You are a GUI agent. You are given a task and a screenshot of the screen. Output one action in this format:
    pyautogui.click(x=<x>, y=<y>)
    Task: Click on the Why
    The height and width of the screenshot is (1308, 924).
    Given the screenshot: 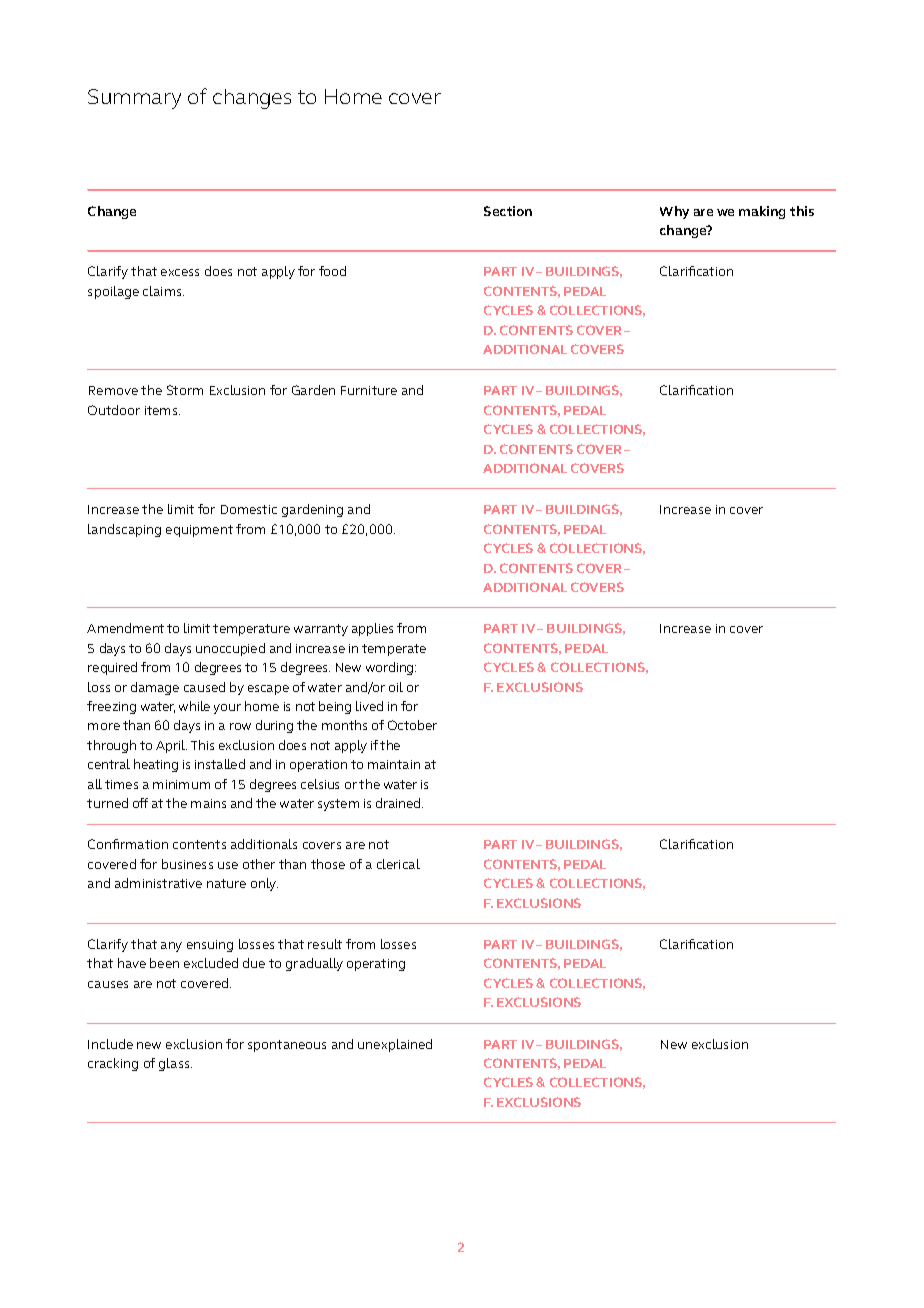 What is the action you would take?
    pyautogui.click(x=674, y=212)
